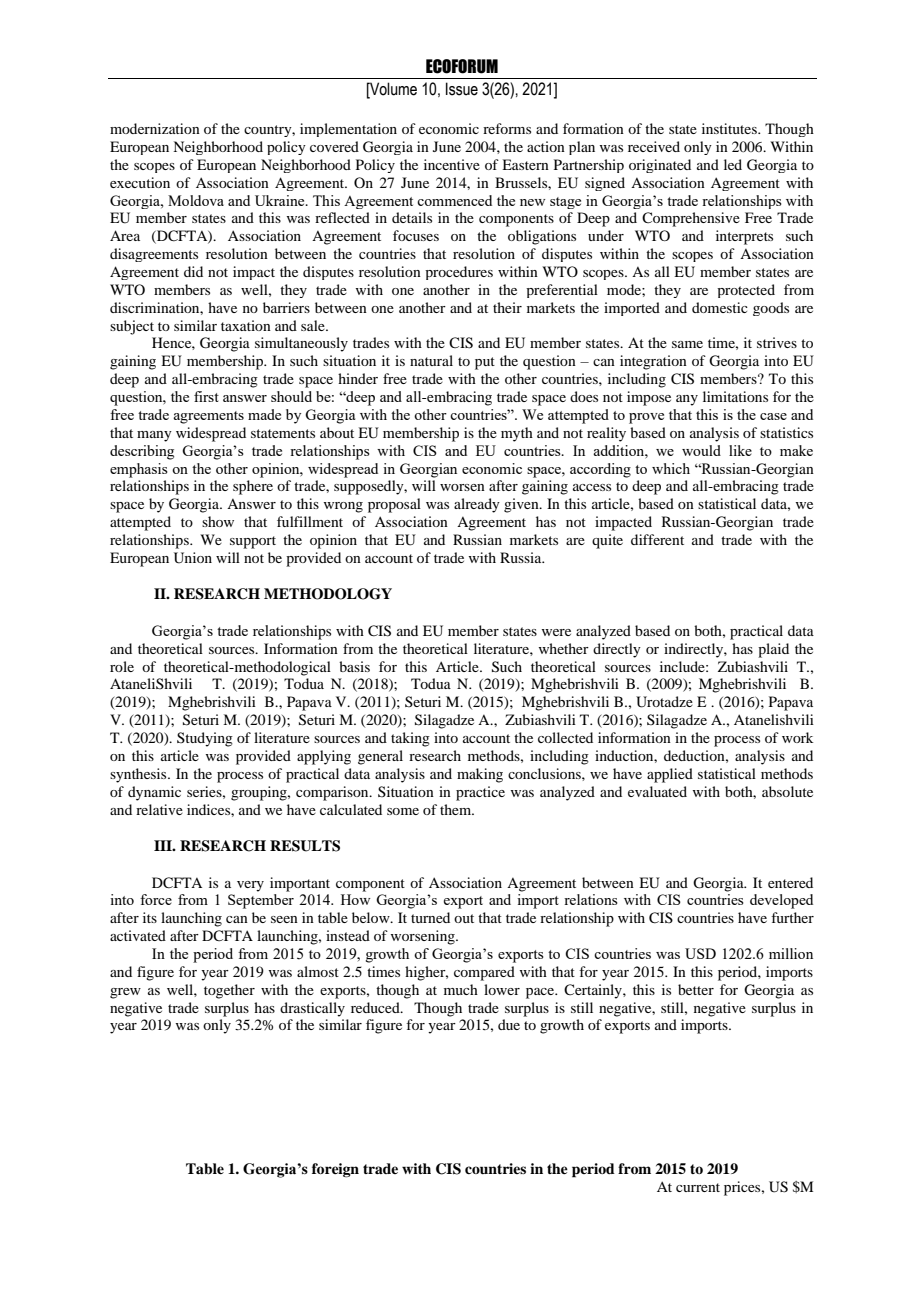  Describe the element at coordinates (462, 89) in the image. I see `Issue` at that location.
